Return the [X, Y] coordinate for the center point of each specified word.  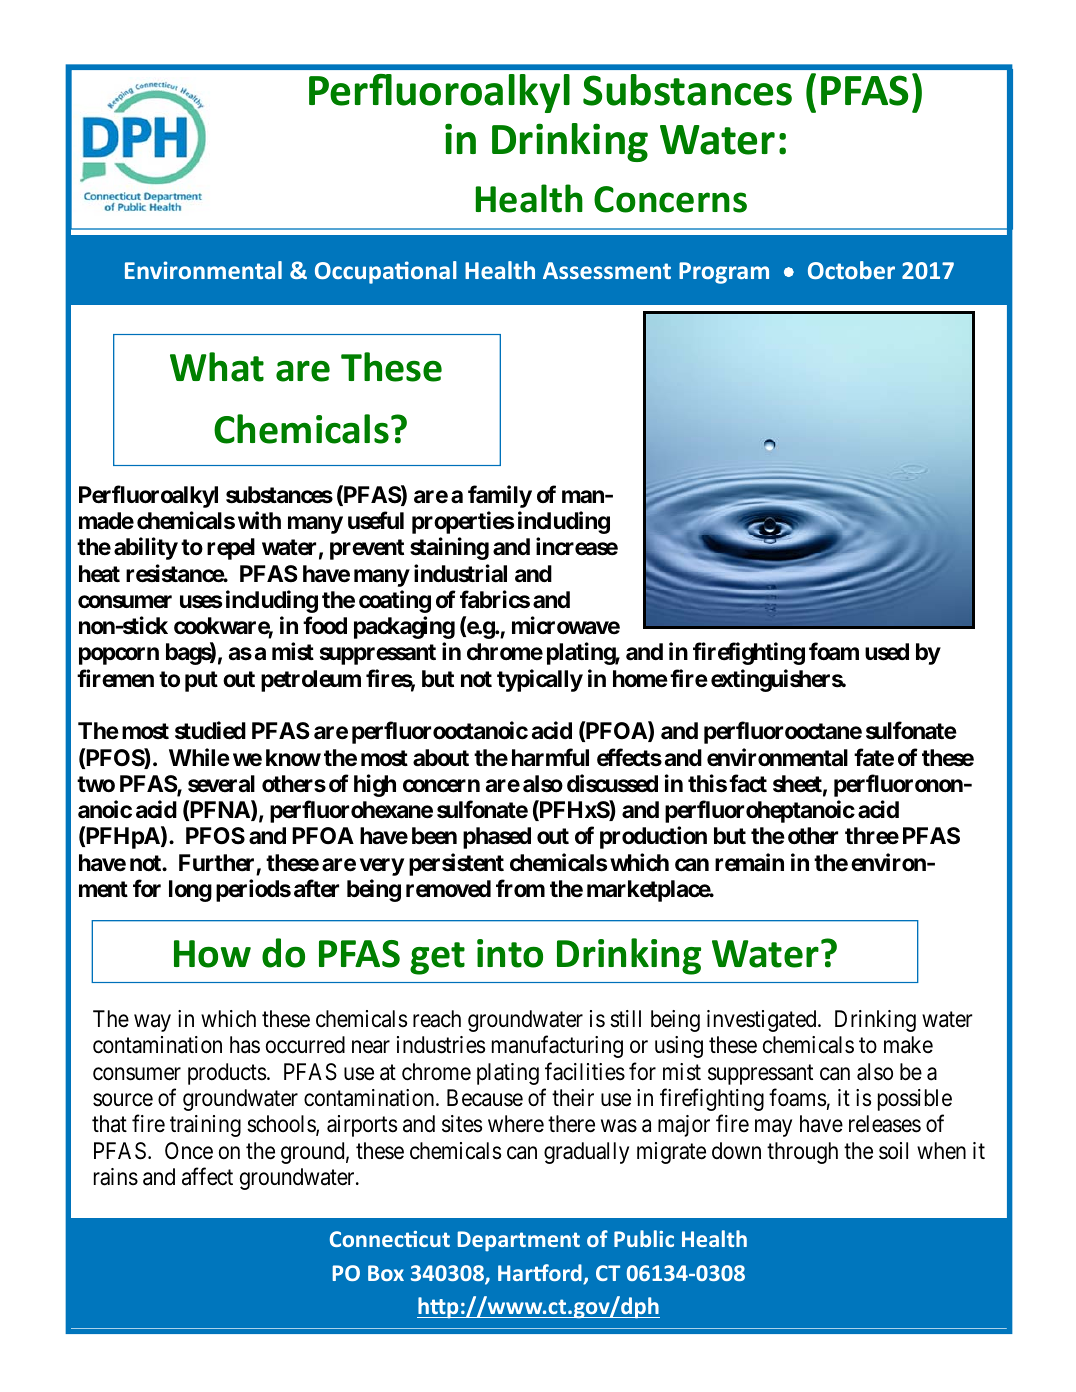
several [221, 784]
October [851, 270]
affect [207, 1176]
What [217, 367]
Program [724, 273]
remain [749, 862]
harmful [550, 757]
